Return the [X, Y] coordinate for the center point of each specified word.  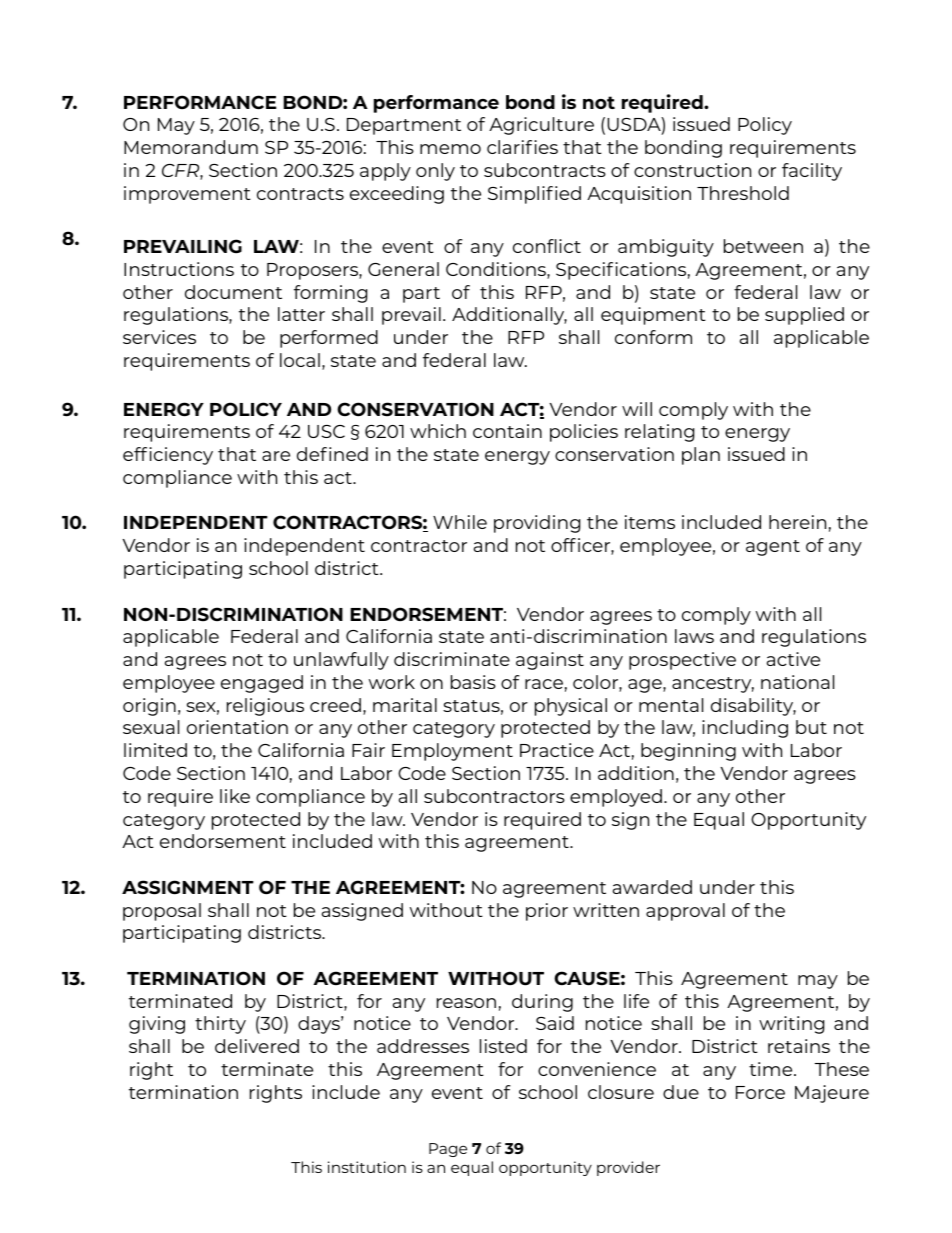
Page [448, 1150]
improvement [187, 195]
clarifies [522, 147]
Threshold [743, 193]
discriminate [452, 659]
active [793, 659]
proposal [162, 912]
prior [547, 912]
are [276, 456]
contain [507, 431]
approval [685, 912]
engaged [262, 684]
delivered [257, 1046]
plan [701, 456]
